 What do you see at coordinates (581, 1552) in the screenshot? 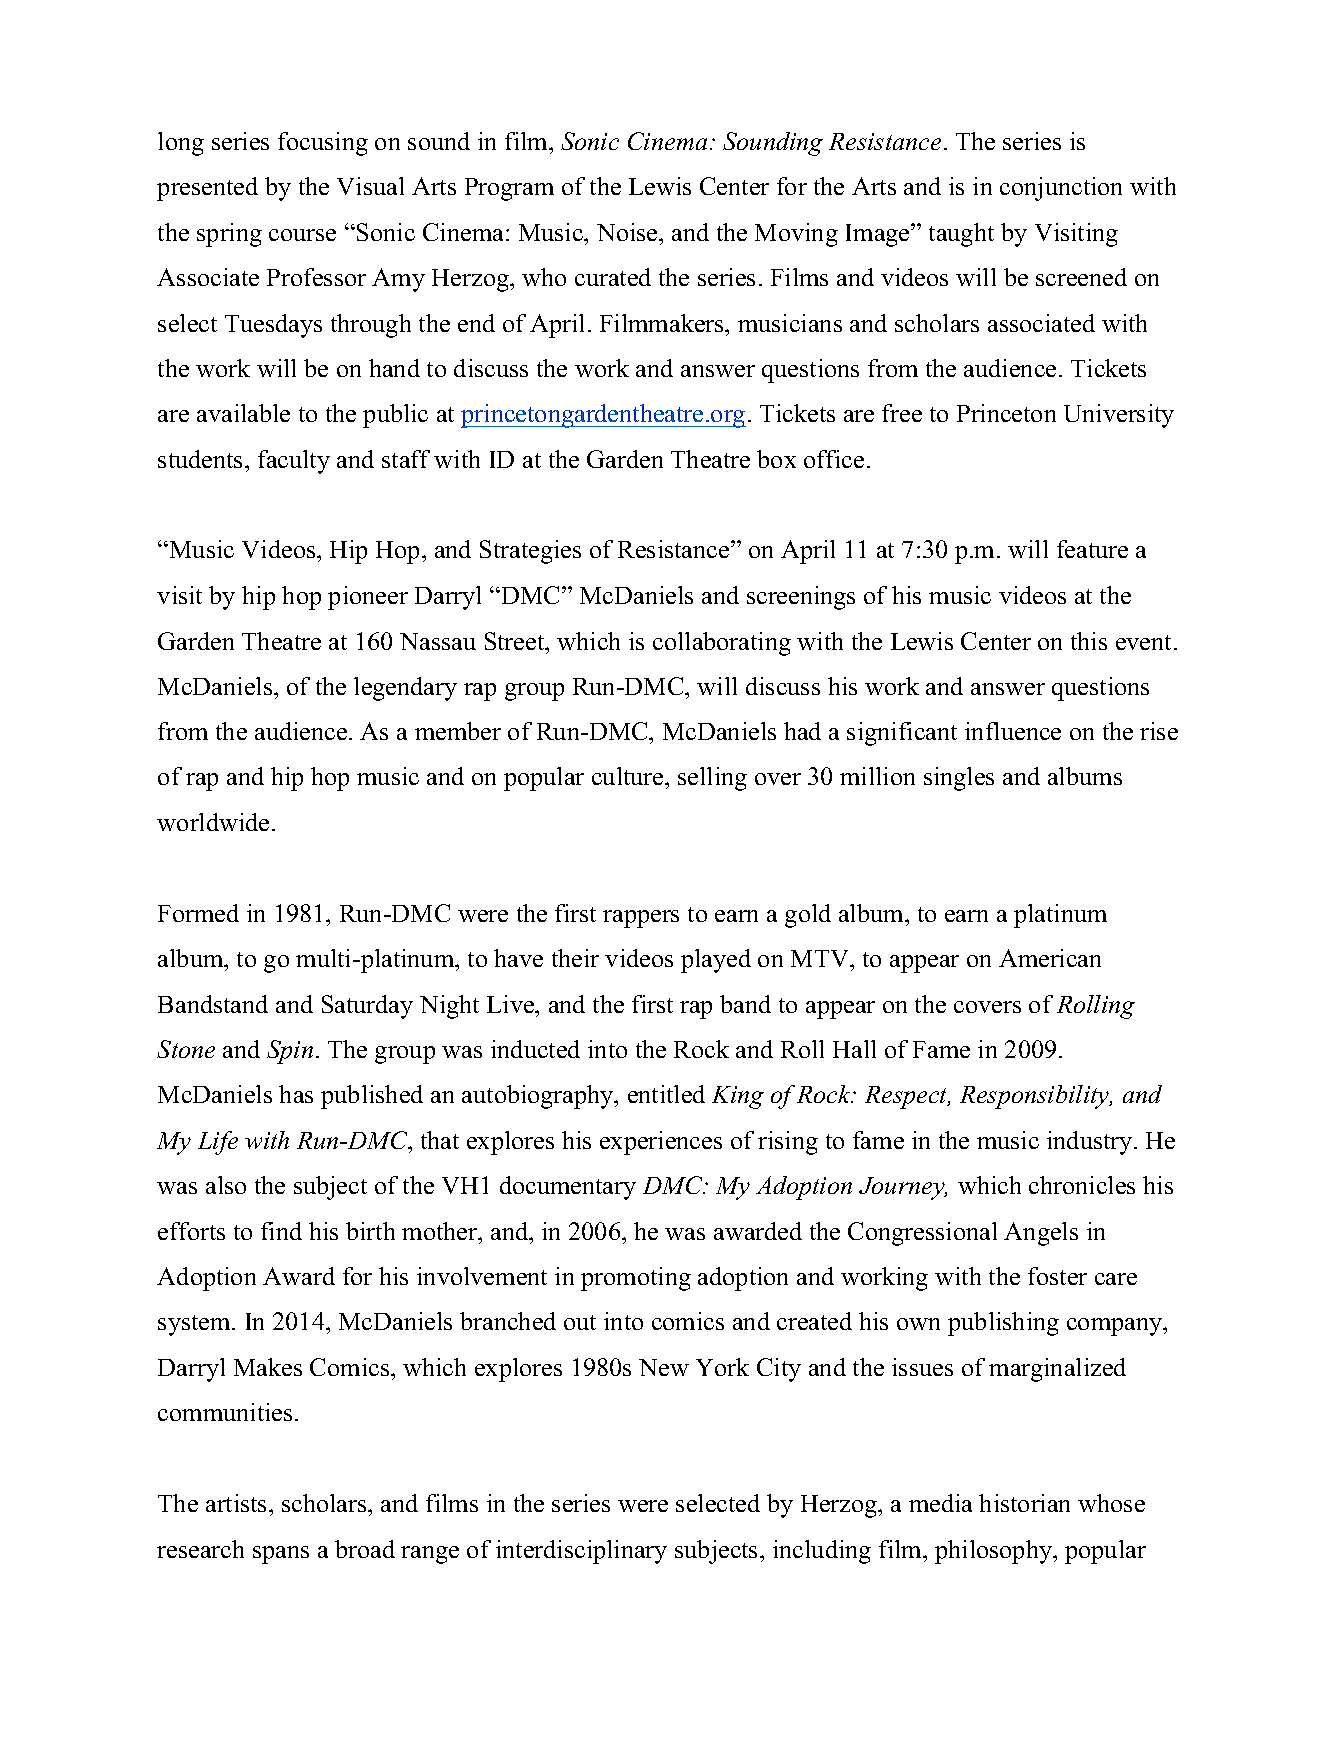
I see `interdisciplinary` at bounding box center [581, 1552].
